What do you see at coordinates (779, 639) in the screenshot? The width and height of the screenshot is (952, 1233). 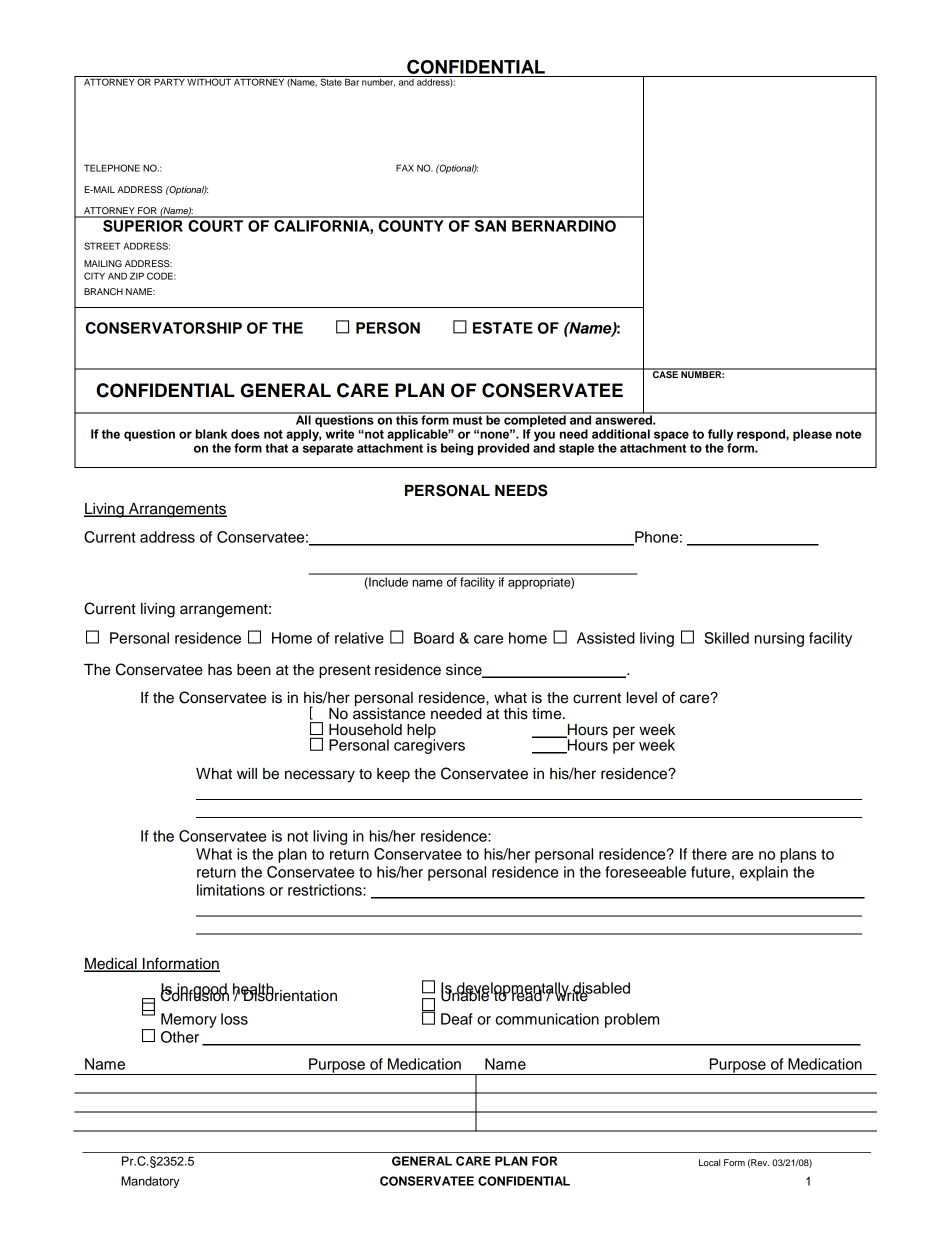 I see `nursing` at bounding box center [779, 639].
